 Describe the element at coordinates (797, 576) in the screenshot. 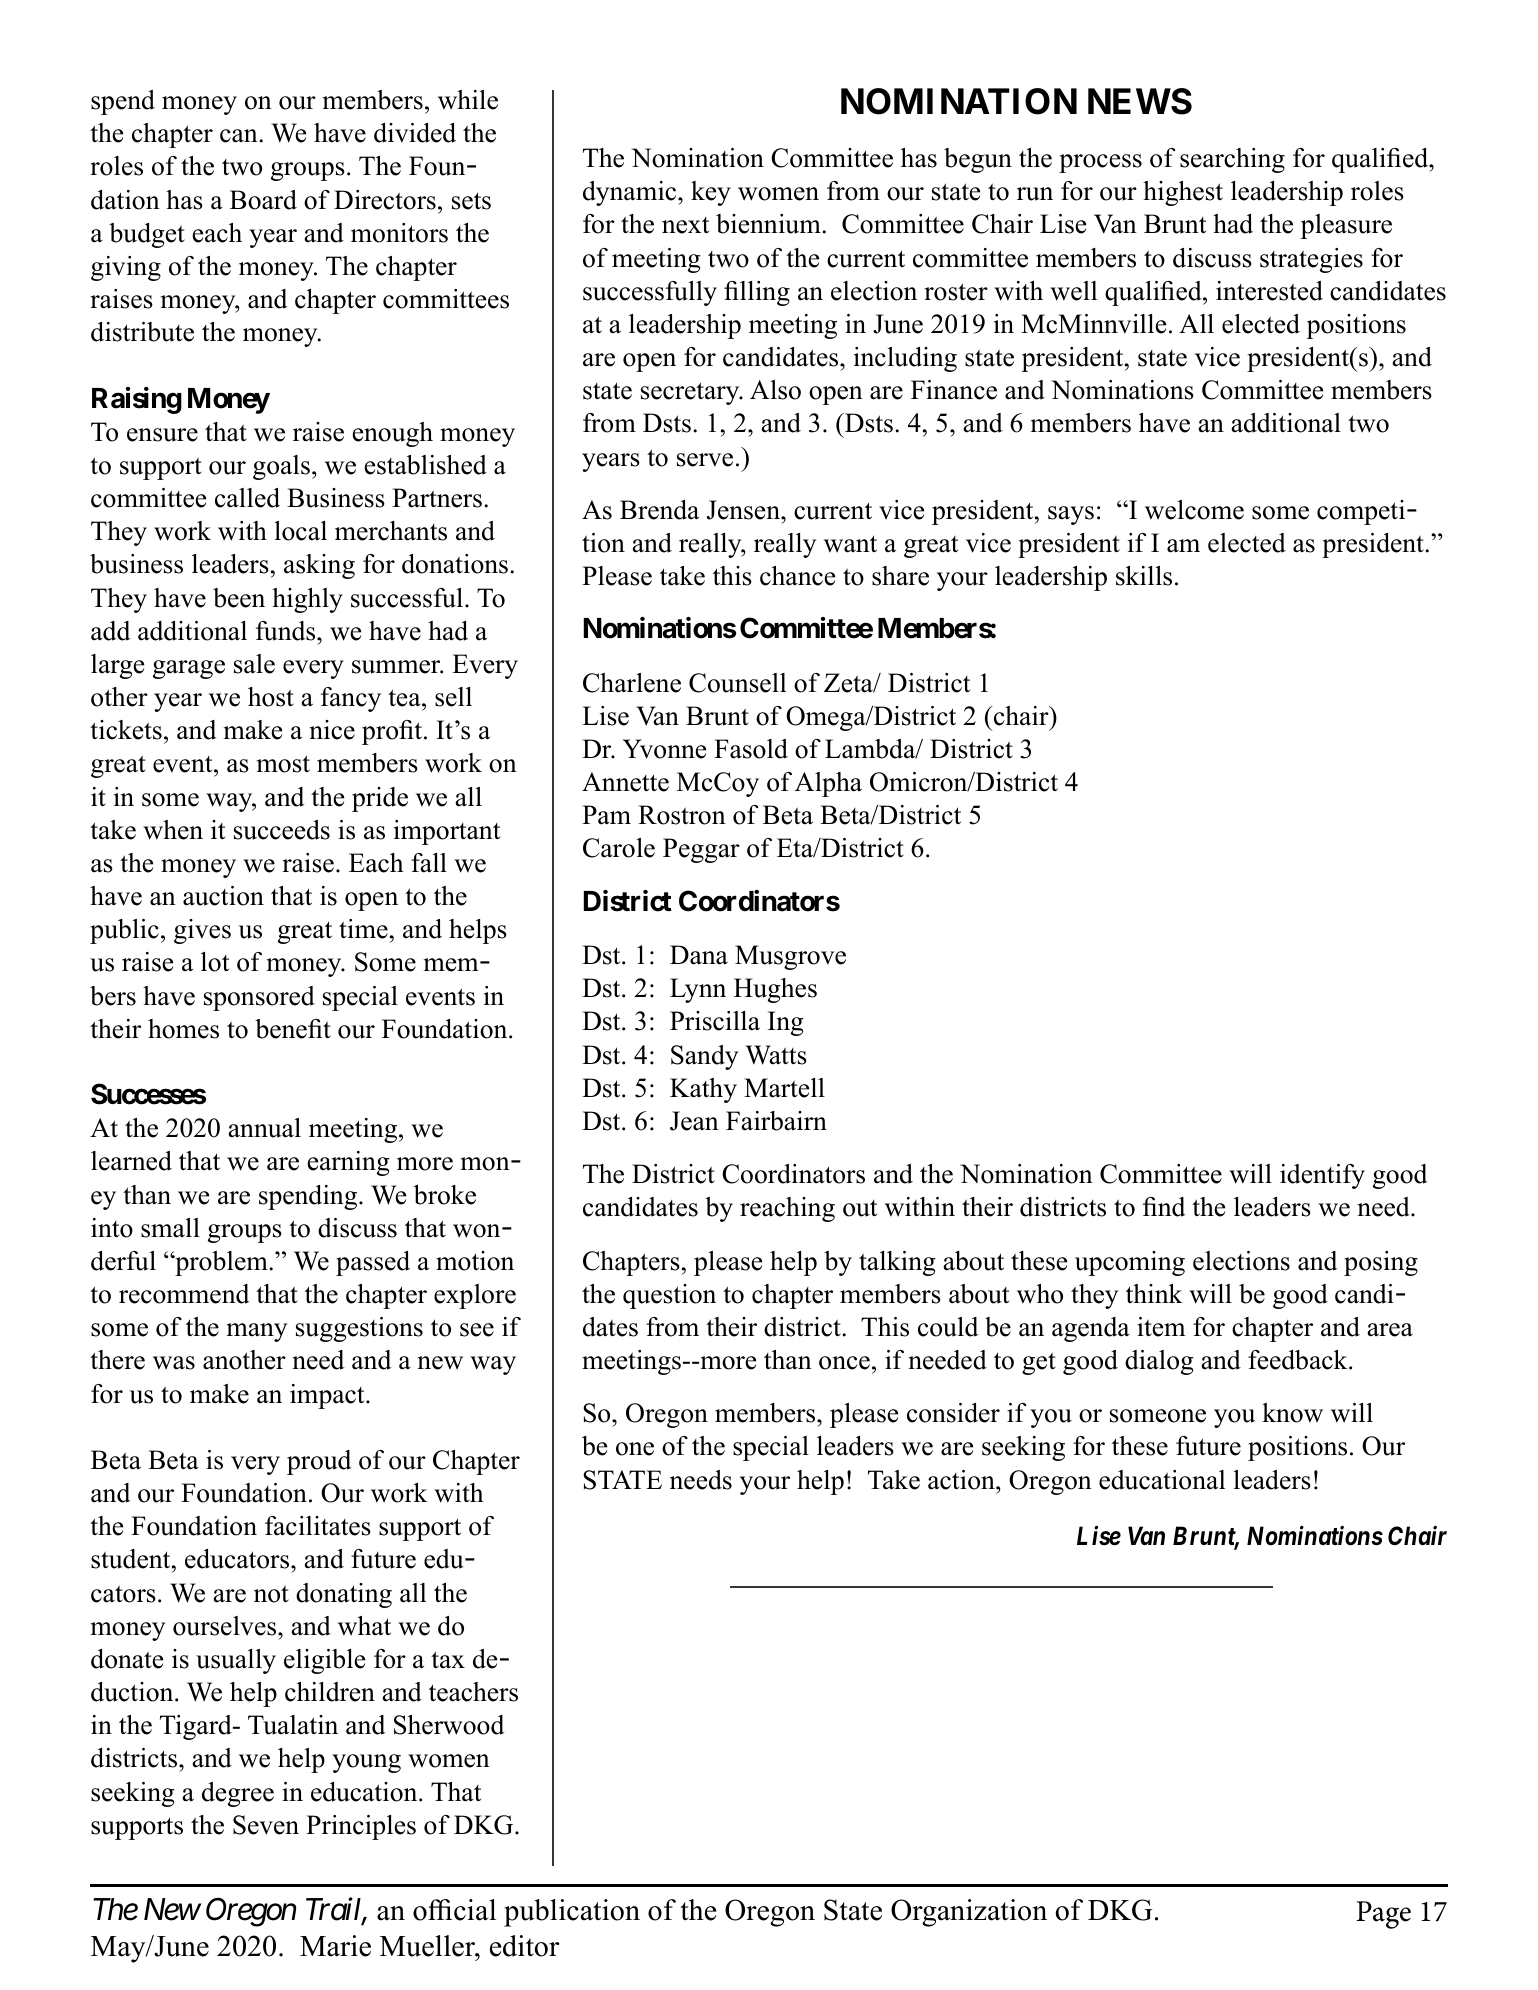

I see `chance` at that location.
